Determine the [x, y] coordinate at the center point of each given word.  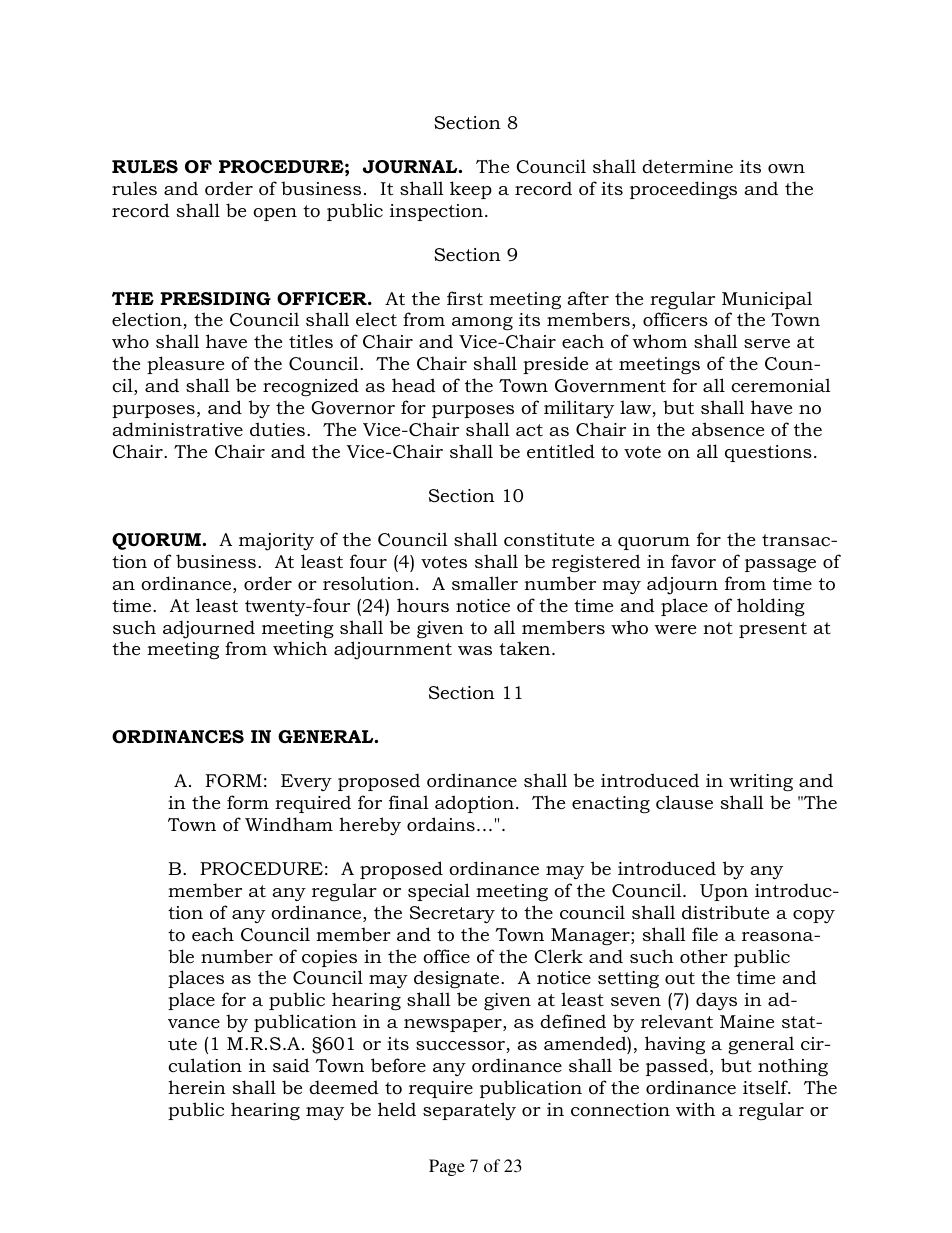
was [475, 650]
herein [197, 1087]
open [275, 214]
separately [469, 1111]
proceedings [683, 190]
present [773, 630]
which [300, 648]
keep [471, 190]
